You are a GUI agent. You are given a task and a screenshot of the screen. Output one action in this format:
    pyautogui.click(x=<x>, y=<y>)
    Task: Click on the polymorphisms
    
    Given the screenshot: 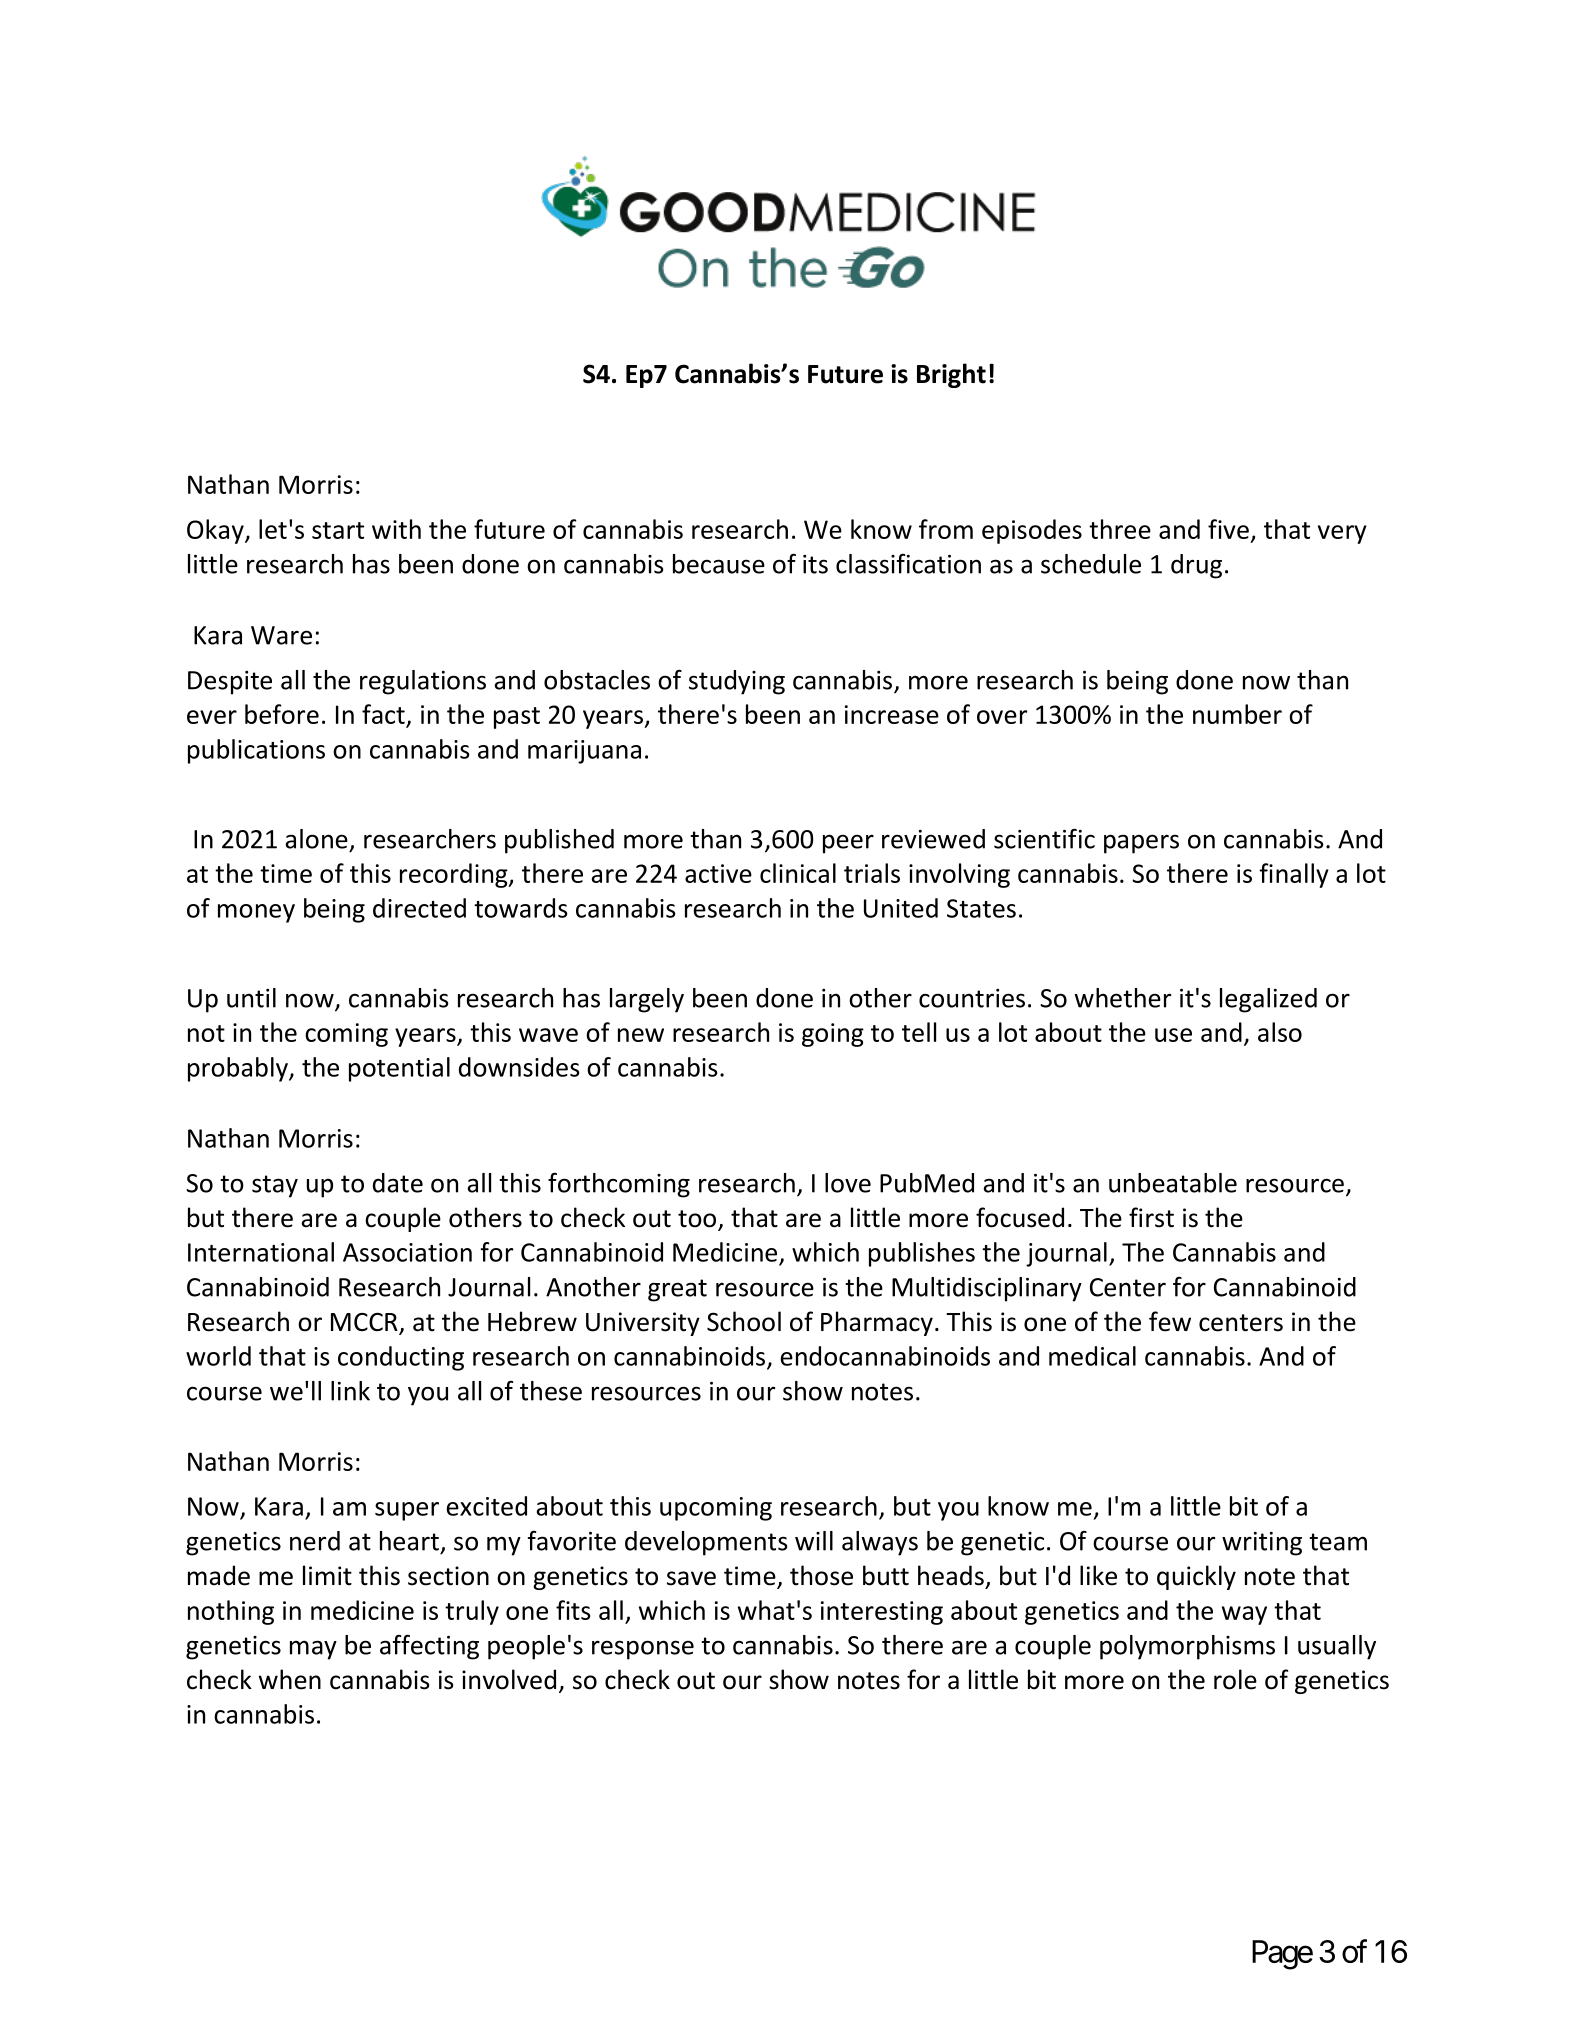 What is the action you would take?
    pyautogui.click(x=1187, y=1647)
